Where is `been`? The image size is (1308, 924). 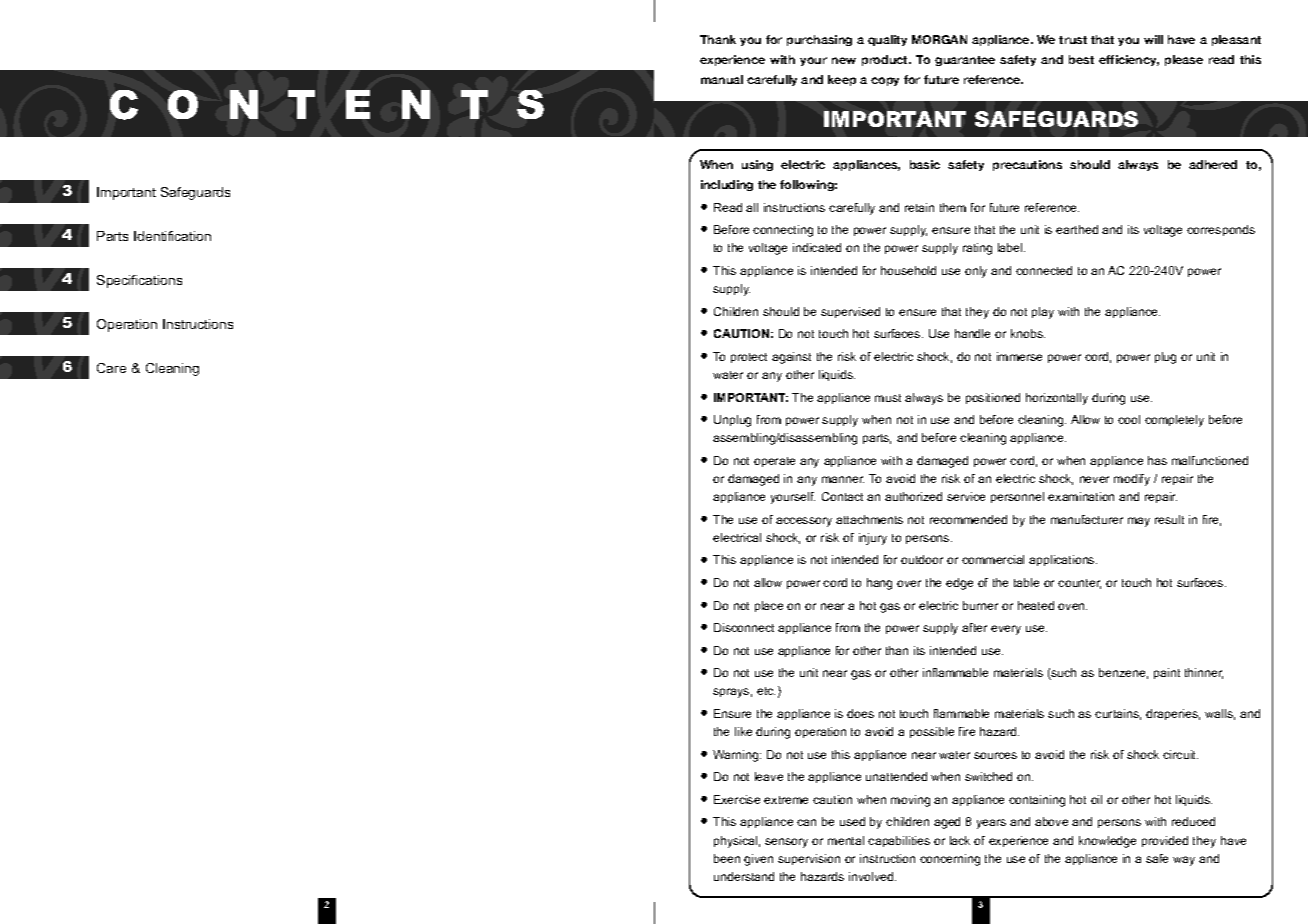 been is located at coordinates (727, 858).
